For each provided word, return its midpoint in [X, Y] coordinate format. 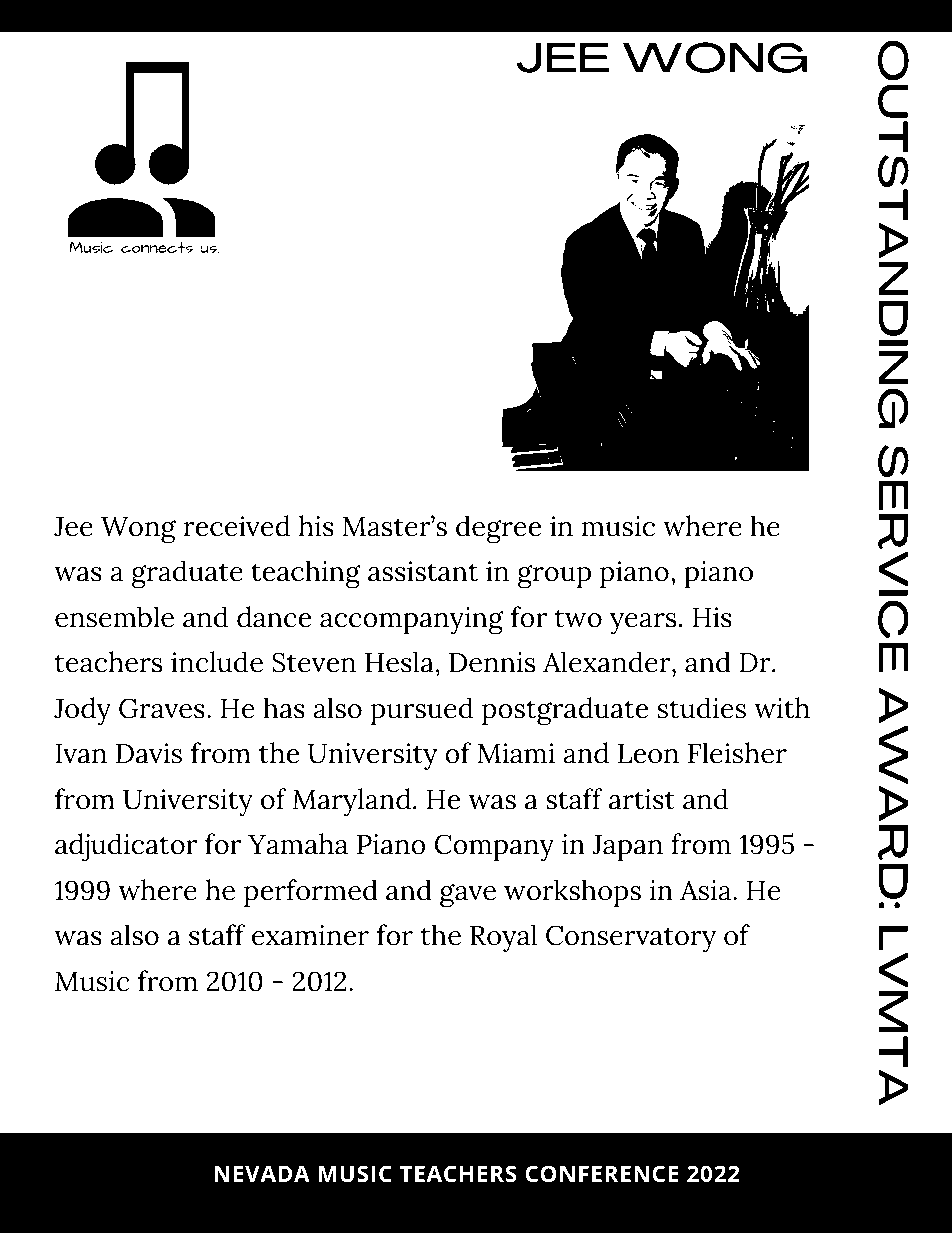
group [554, 577]
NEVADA [262, 1173]
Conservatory [631, 939]
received [236, 526]
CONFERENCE [602, 1174]
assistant [423, 571]
